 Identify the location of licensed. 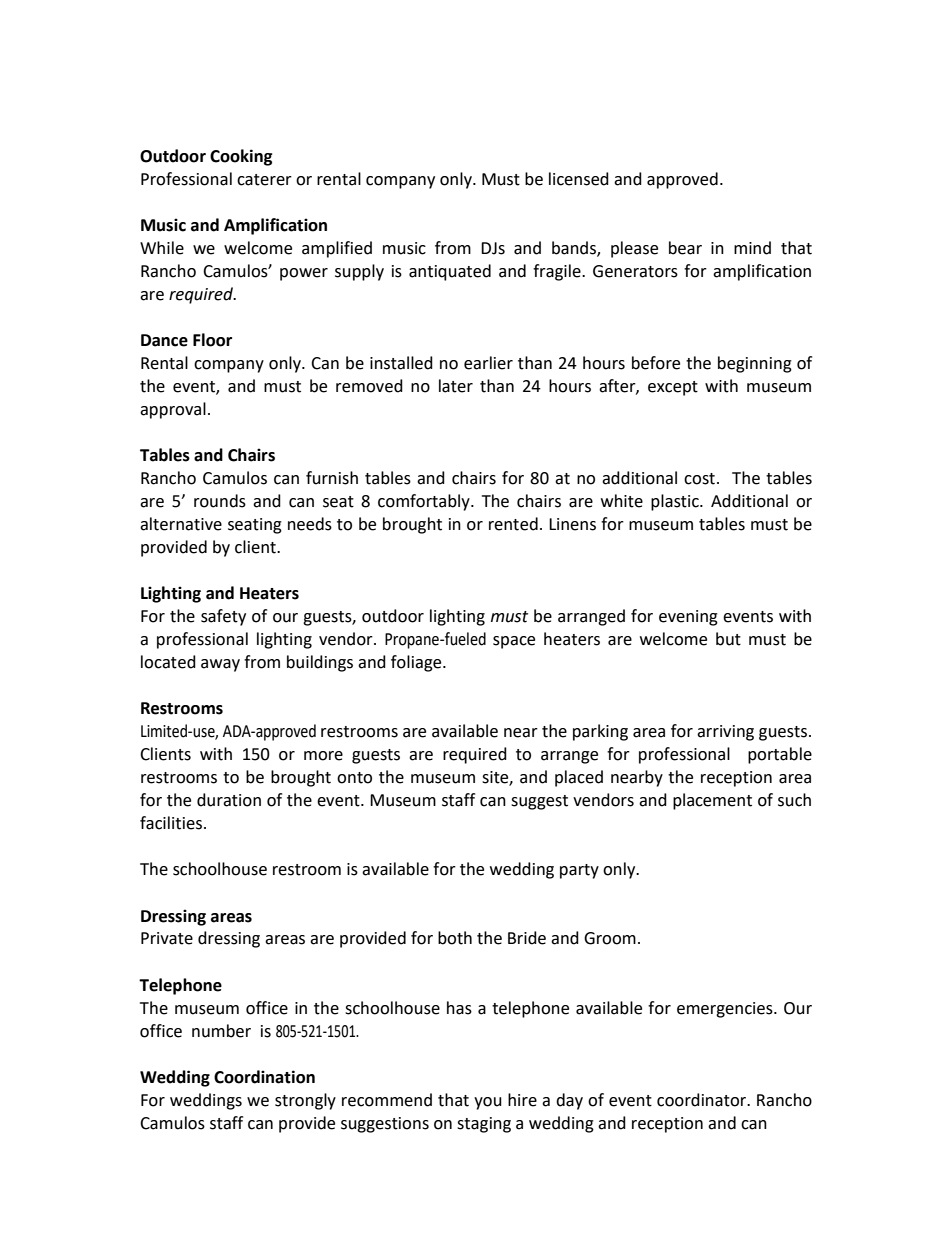
(579, 179).
